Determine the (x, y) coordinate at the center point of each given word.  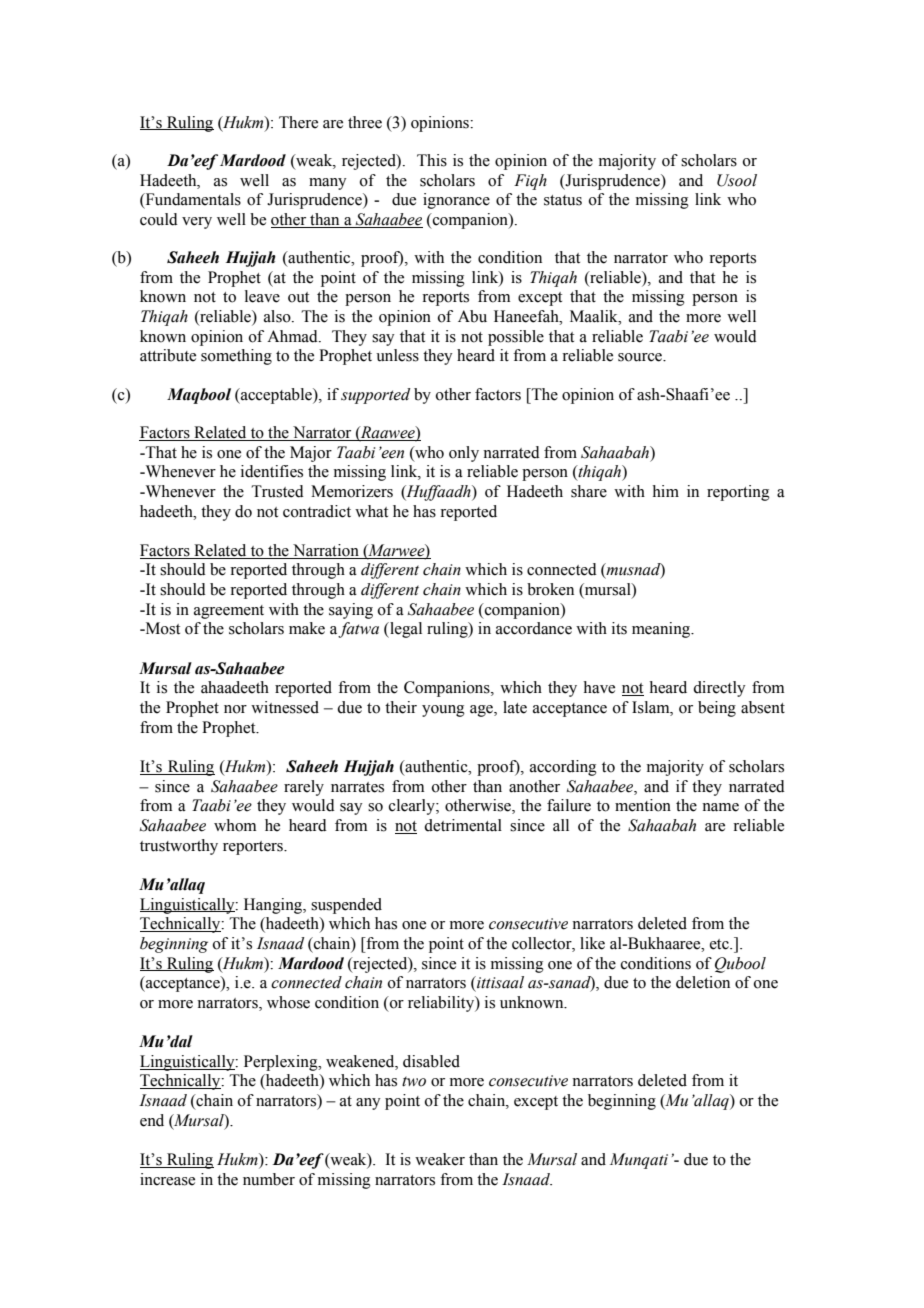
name (720, 807)
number (269, 1179)
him (666, 491)
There (298, 122)
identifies (272, 471)
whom (235, 825)
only (464, 454)
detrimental (463, 825)
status (563, 200)
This (432, 160)
